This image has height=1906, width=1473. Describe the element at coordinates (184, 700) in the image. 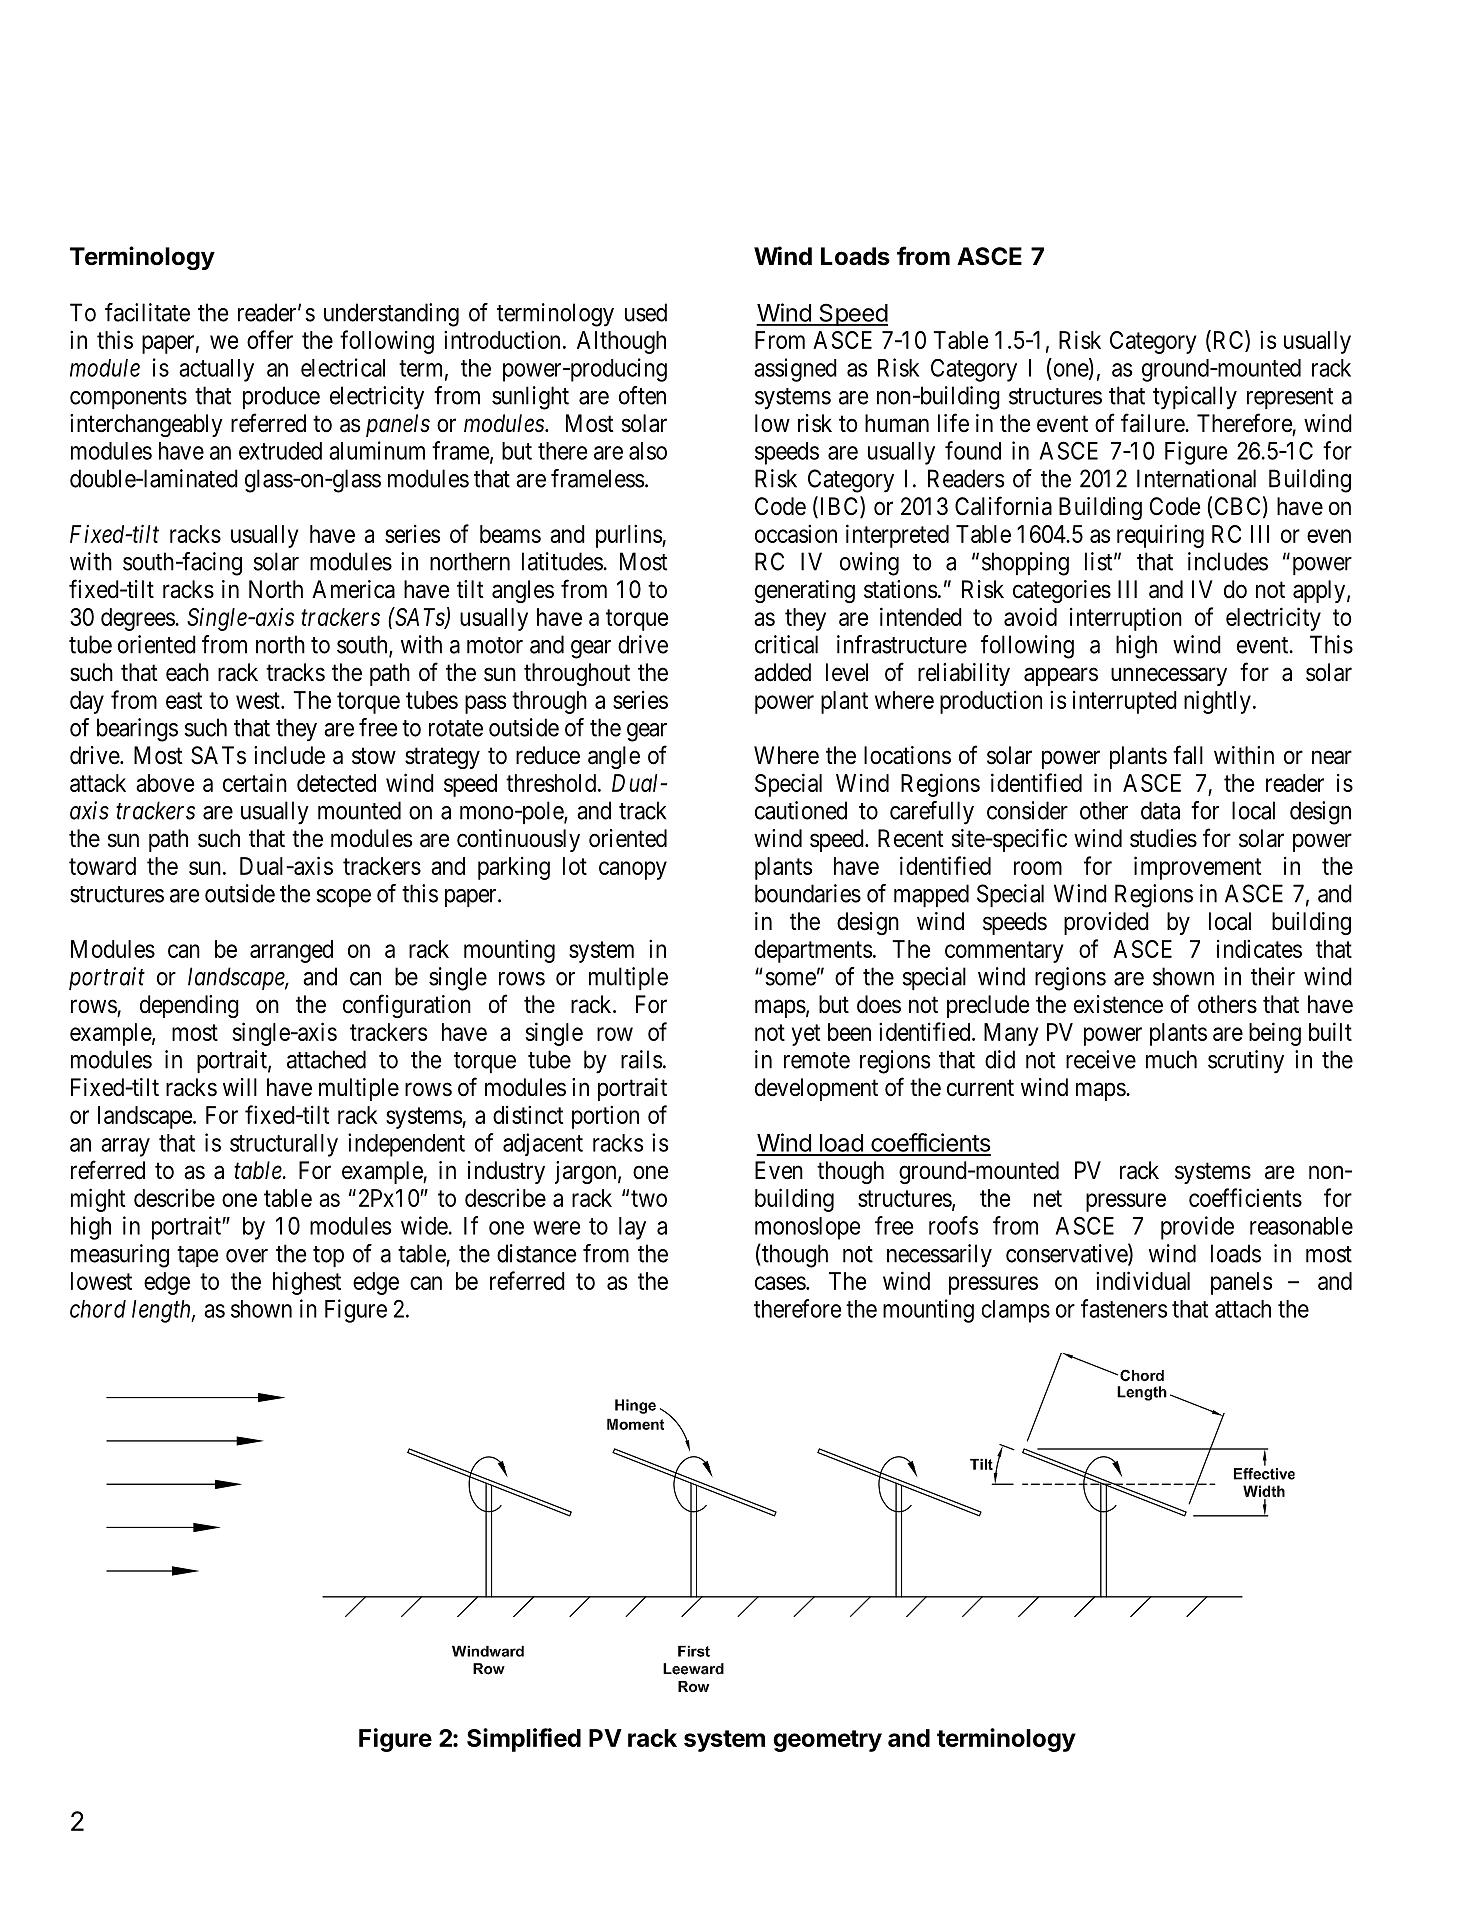

I see `east` at that location.
